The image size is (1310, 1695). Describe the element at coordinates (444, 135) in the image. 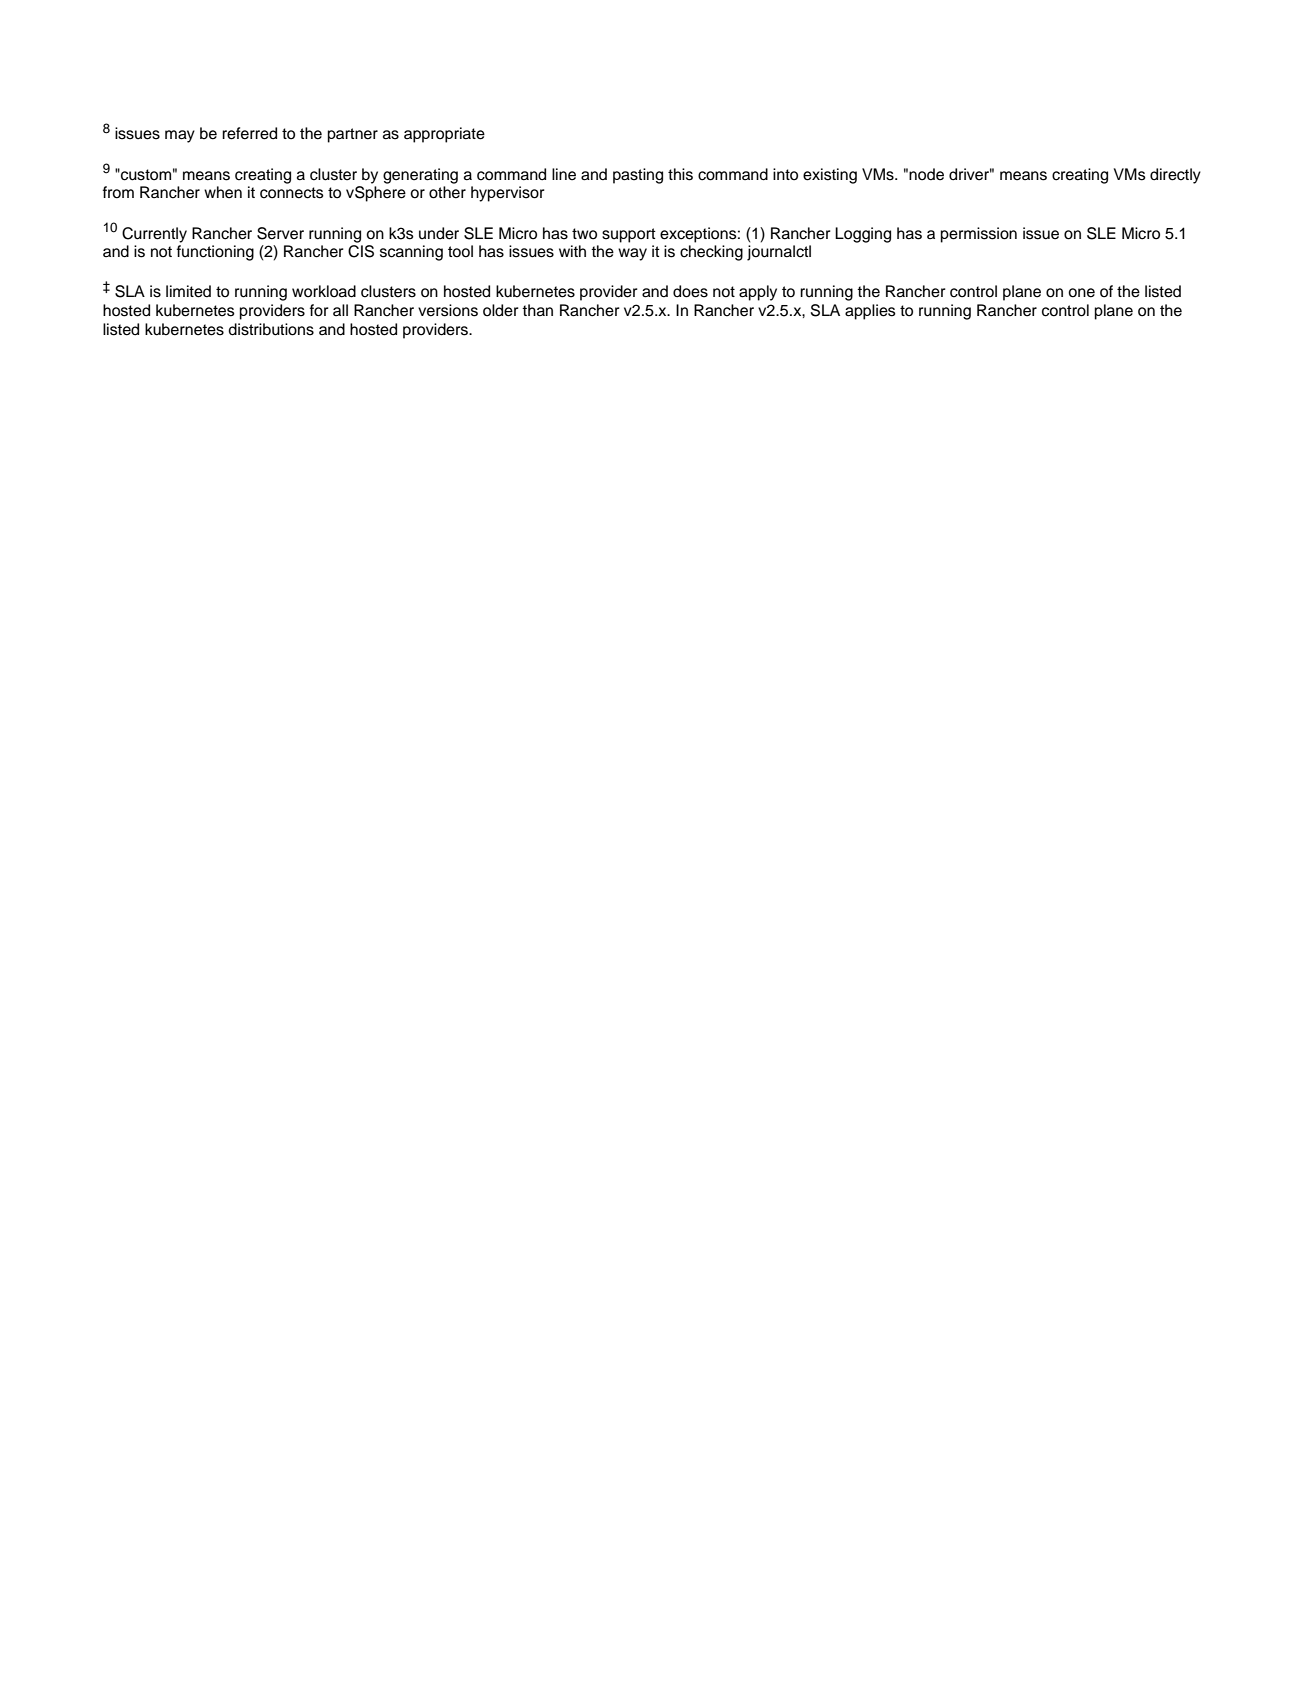

I see `appropriate` at that location.
